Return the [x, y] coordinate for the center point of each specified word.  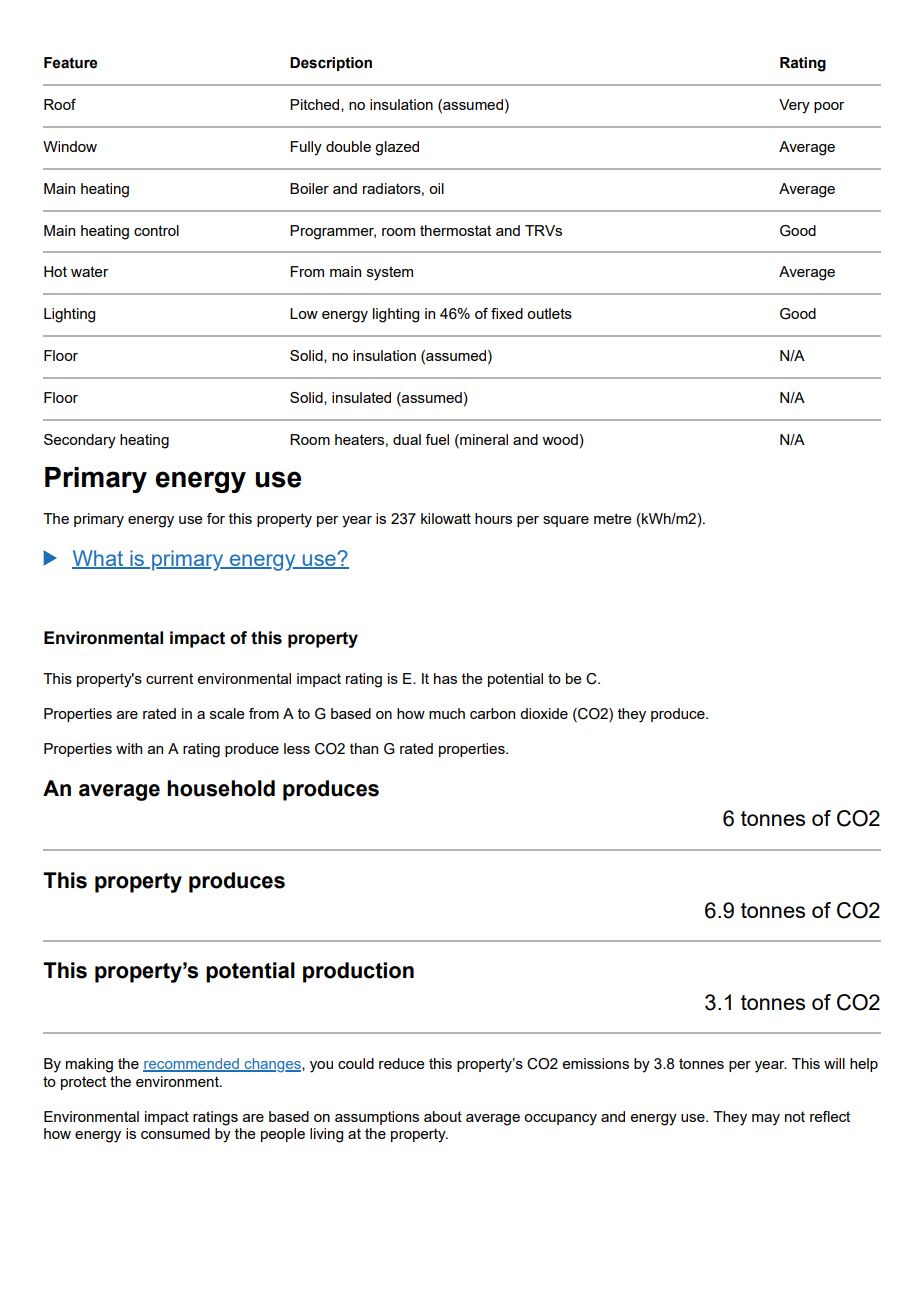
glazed [397, 148]
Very [794, 106]
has [445, 678]
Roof [60, 104]
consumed [175, 1133]
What [98, 559]
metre [613, 518]
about [443, 1116]
